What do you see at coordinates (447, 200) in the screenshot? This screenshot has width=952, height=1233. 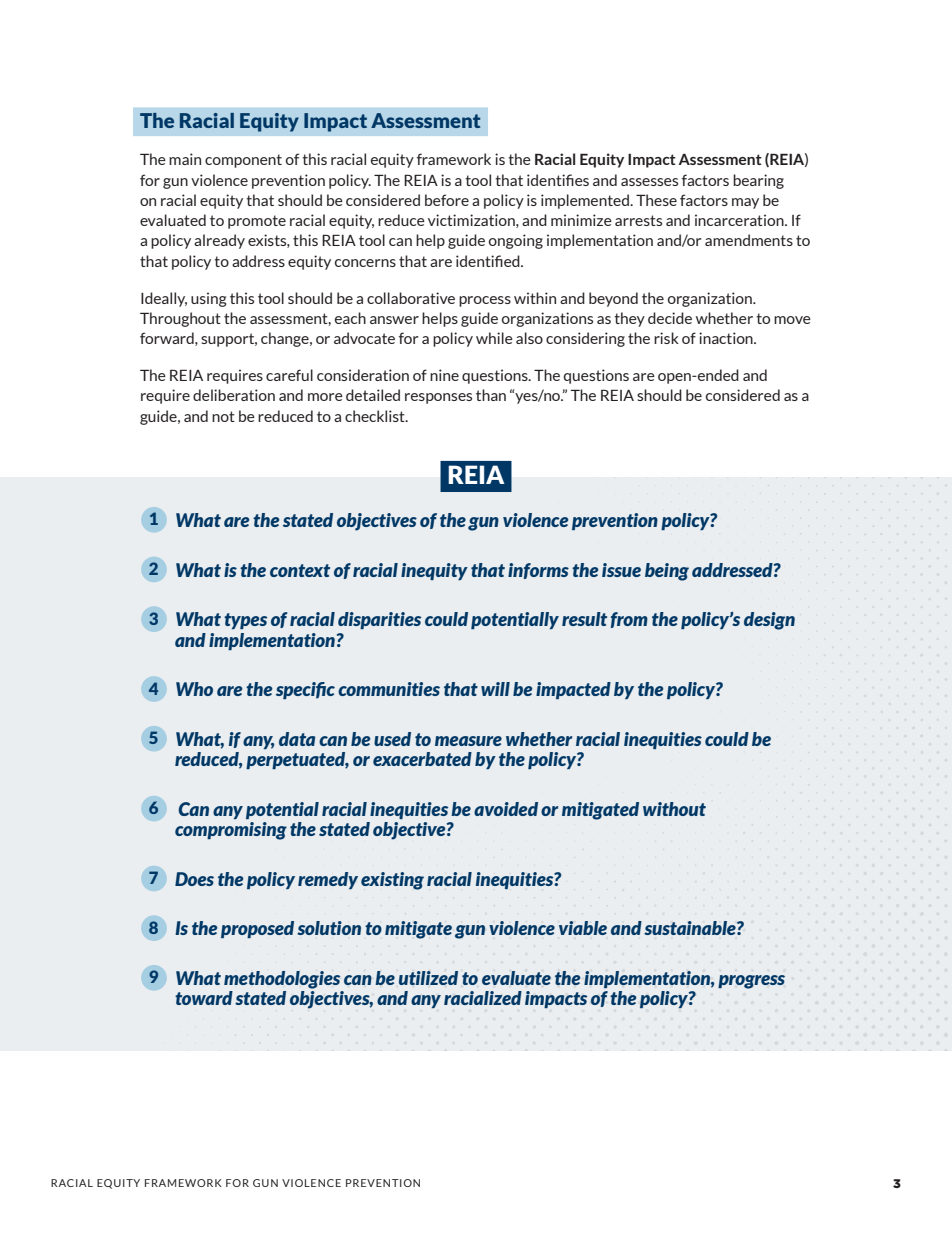 I see `before` at bounding box center [447, 200].
